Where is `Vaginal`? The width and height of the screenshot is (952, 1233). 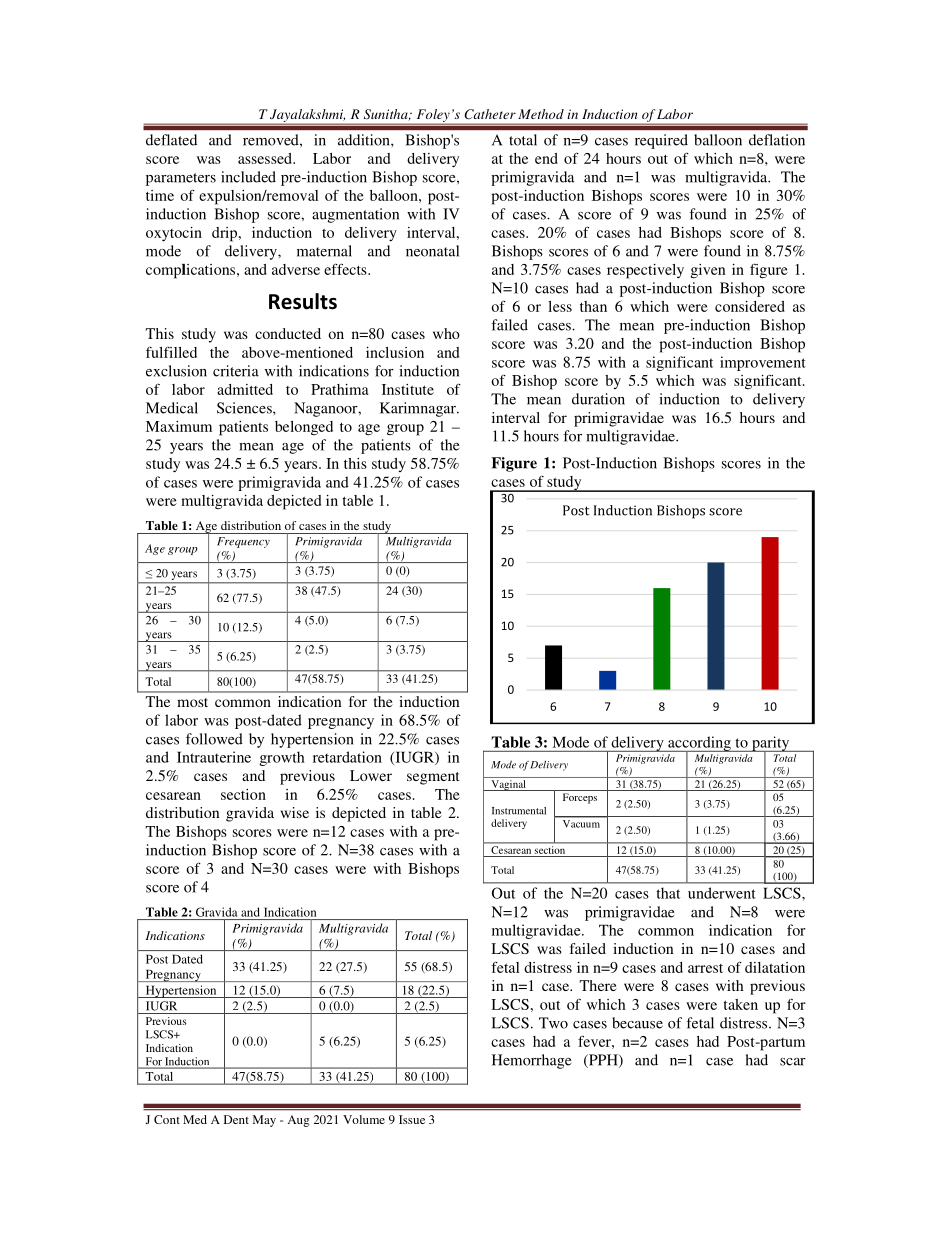 Vaginal is located at coordinates (508, 785).
